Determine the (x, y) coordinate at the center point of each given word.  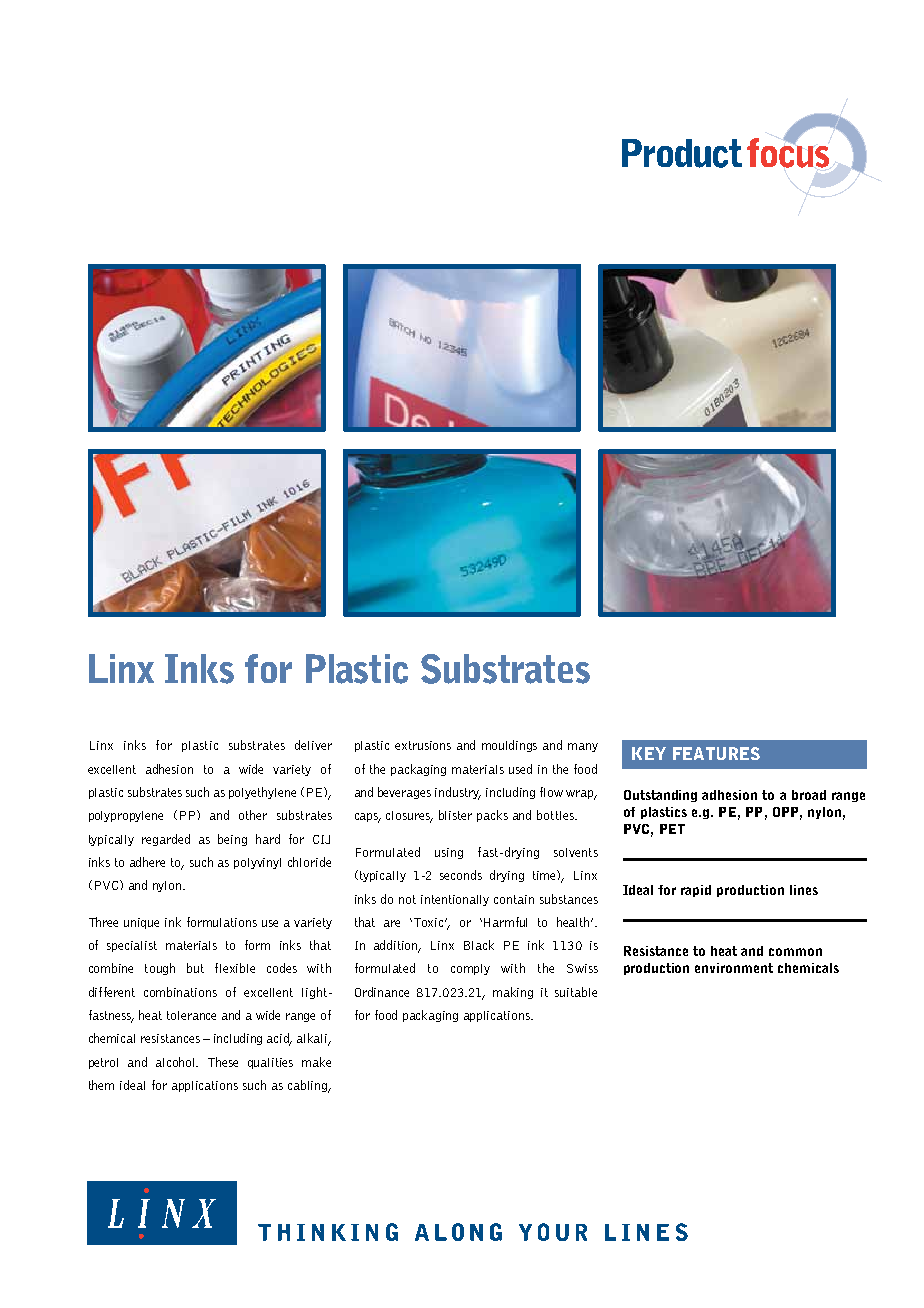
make (316, 1062)
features (716, 753)
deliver (313, 745)
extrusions (423, 745)
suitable (576, 992)
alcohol (177, 1062)
